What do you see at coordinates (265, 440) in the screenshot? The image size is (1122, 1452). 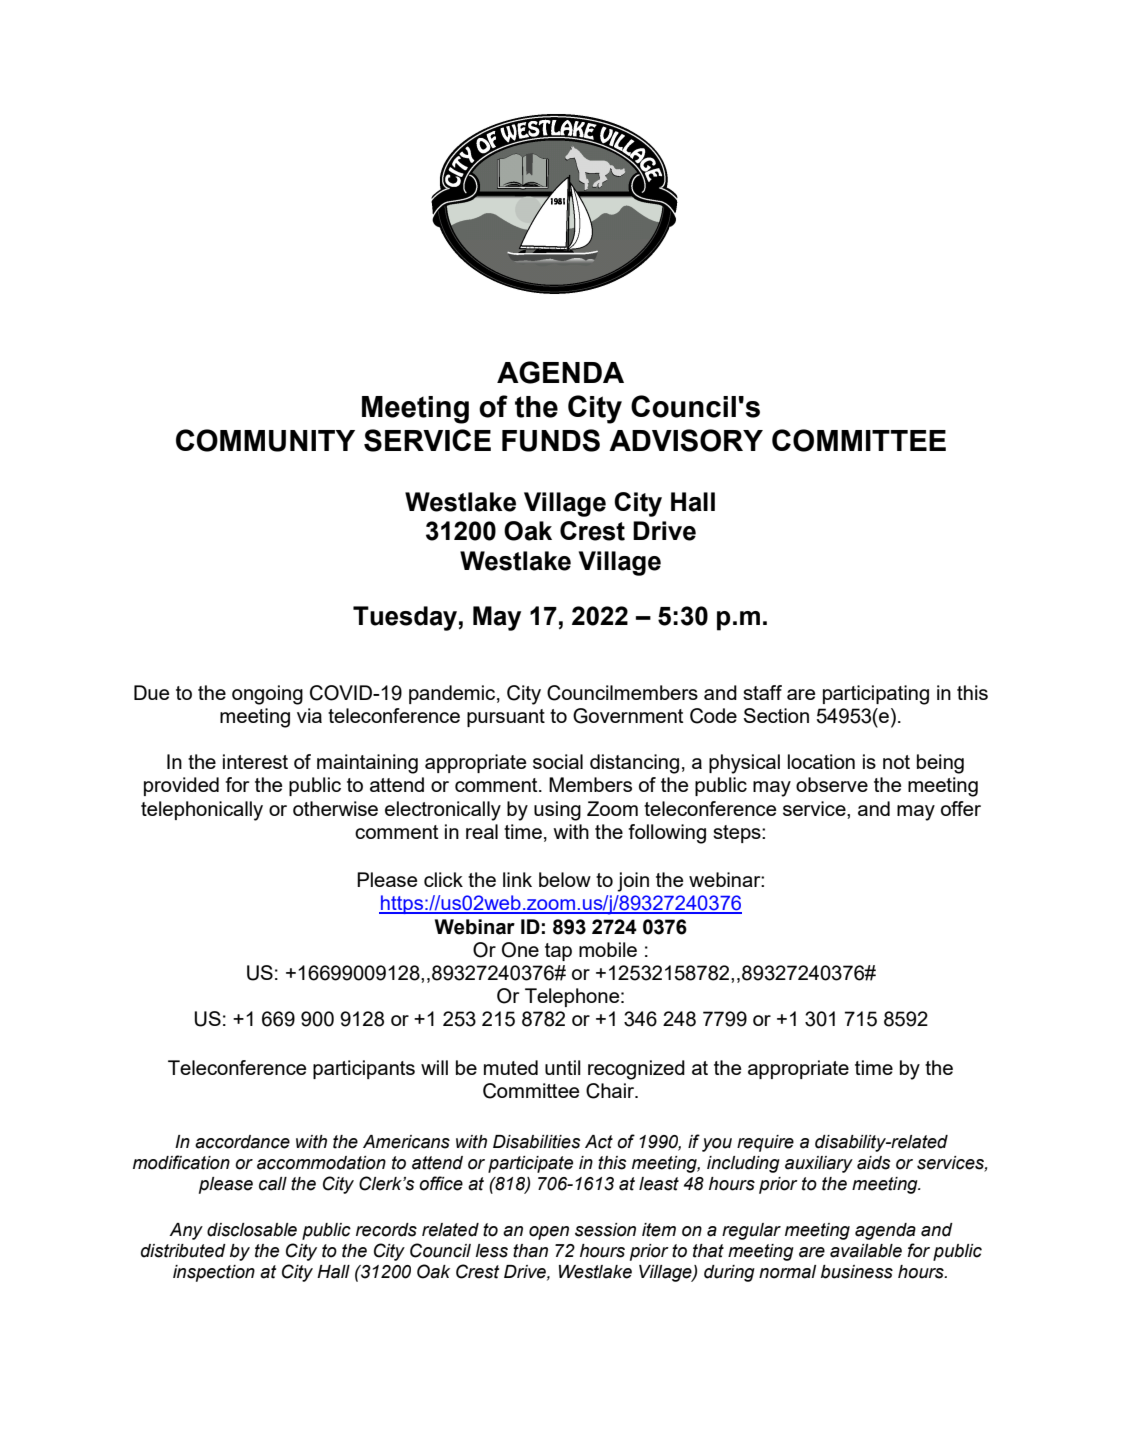 I see `COMMUNITY` at bounding box center [265, 440].
